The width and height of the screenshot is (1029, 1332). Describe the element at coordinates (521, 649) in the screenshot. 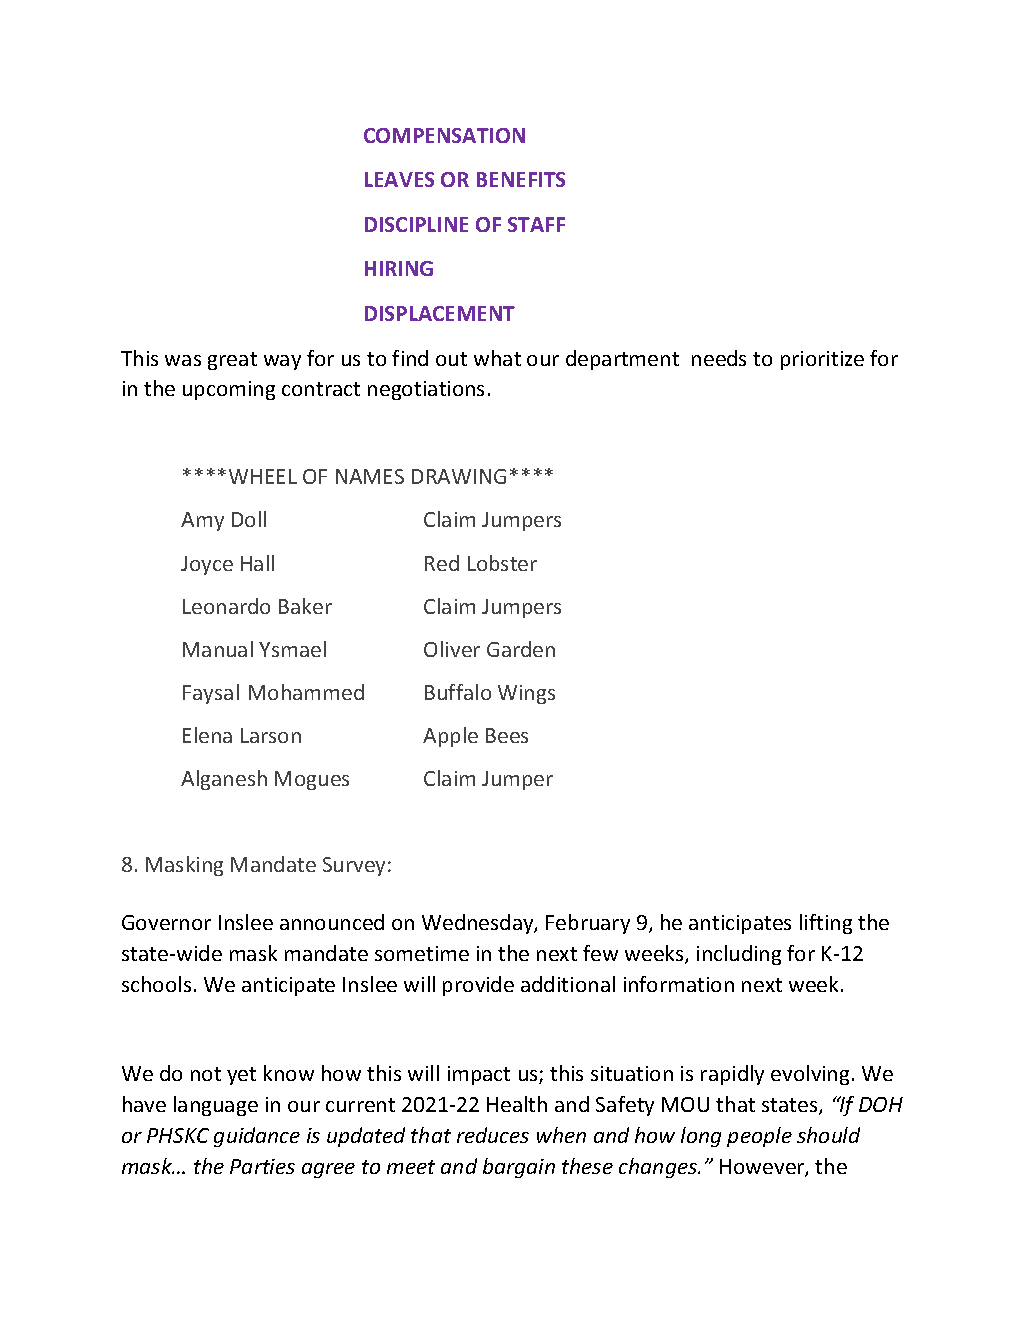

I see `Garden` at that location.
